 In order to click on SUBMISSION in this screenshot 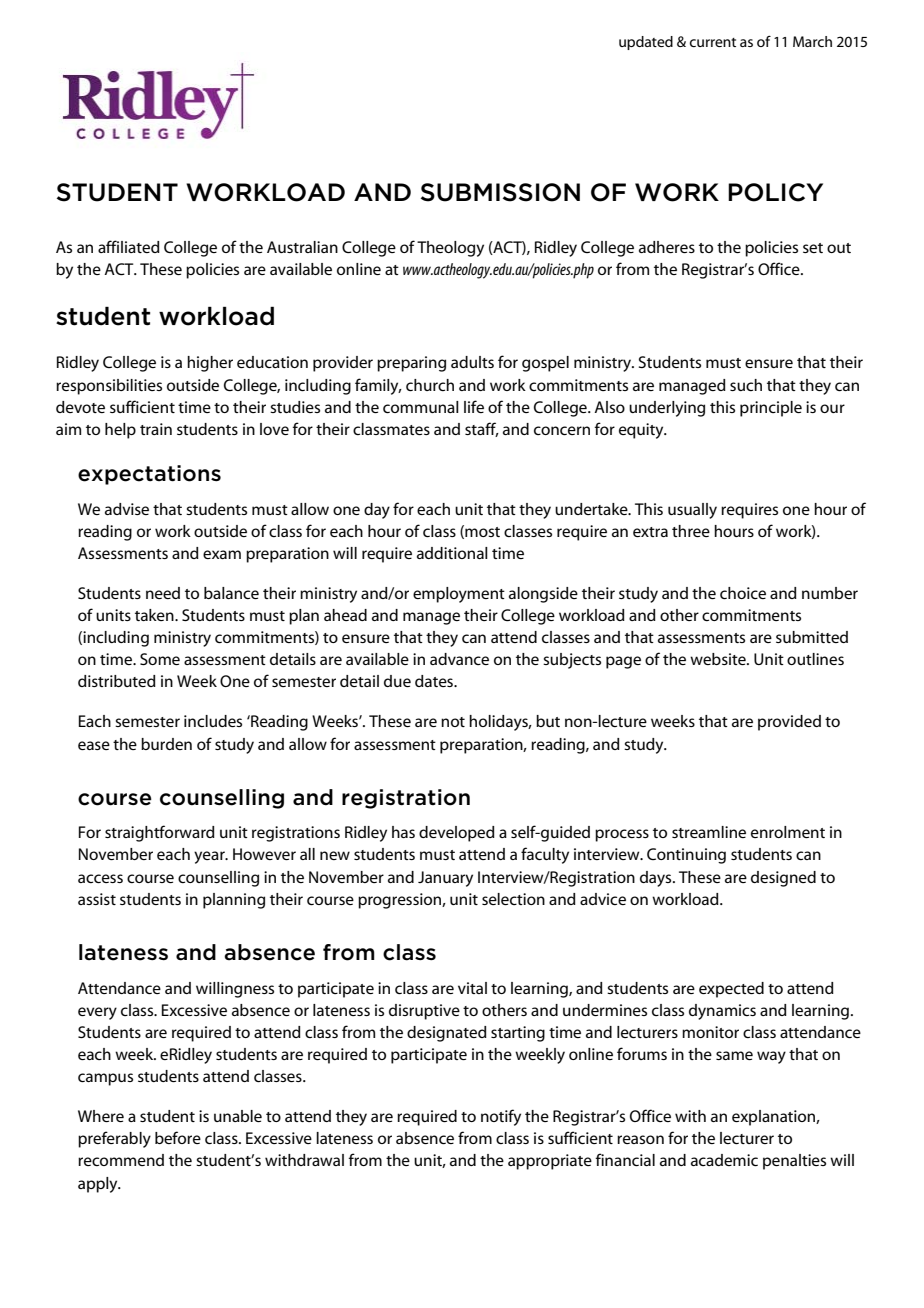, I will do `click(500, 192)`.
